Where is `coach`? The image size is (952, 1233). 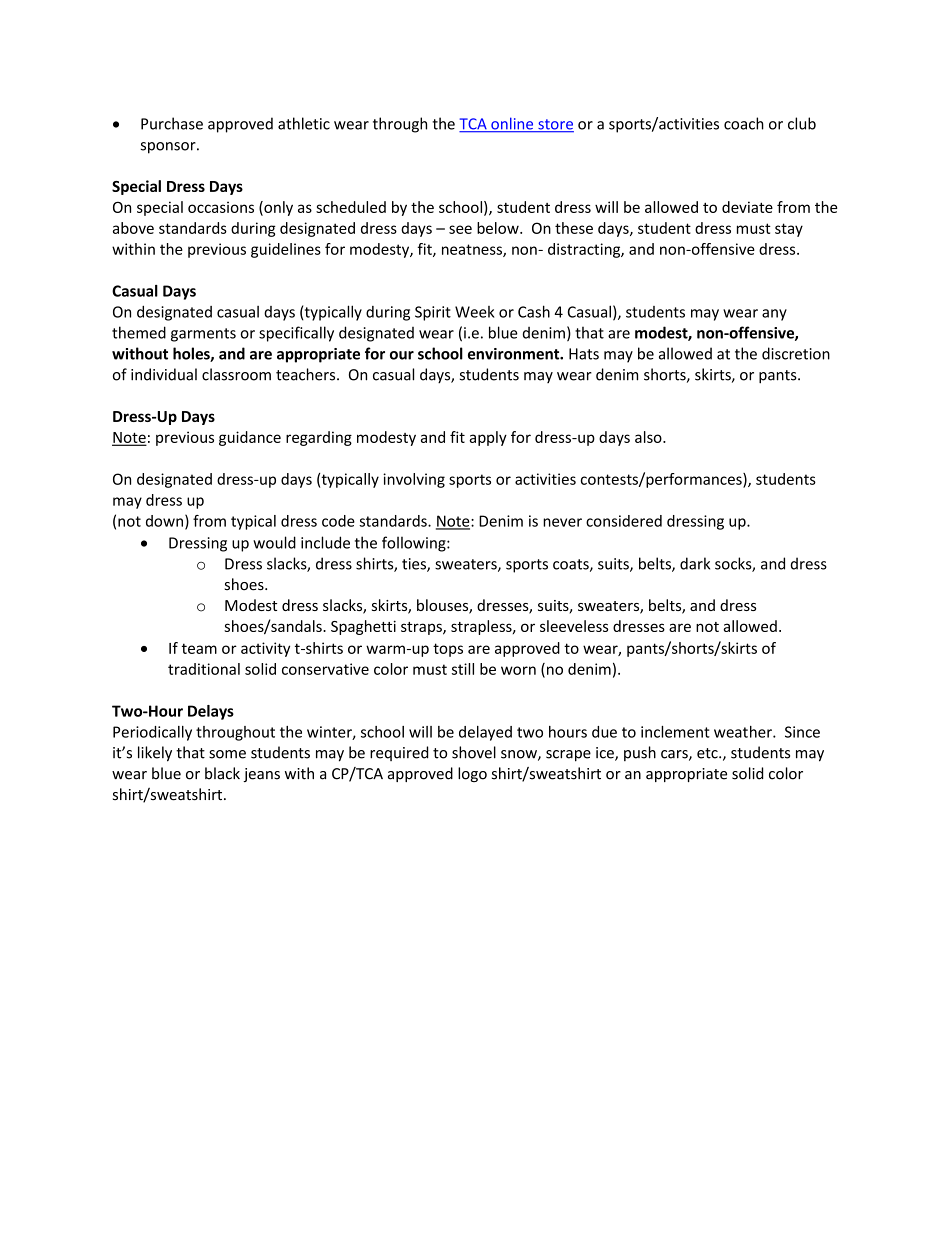 coach is located at coordinates (744, 123).
